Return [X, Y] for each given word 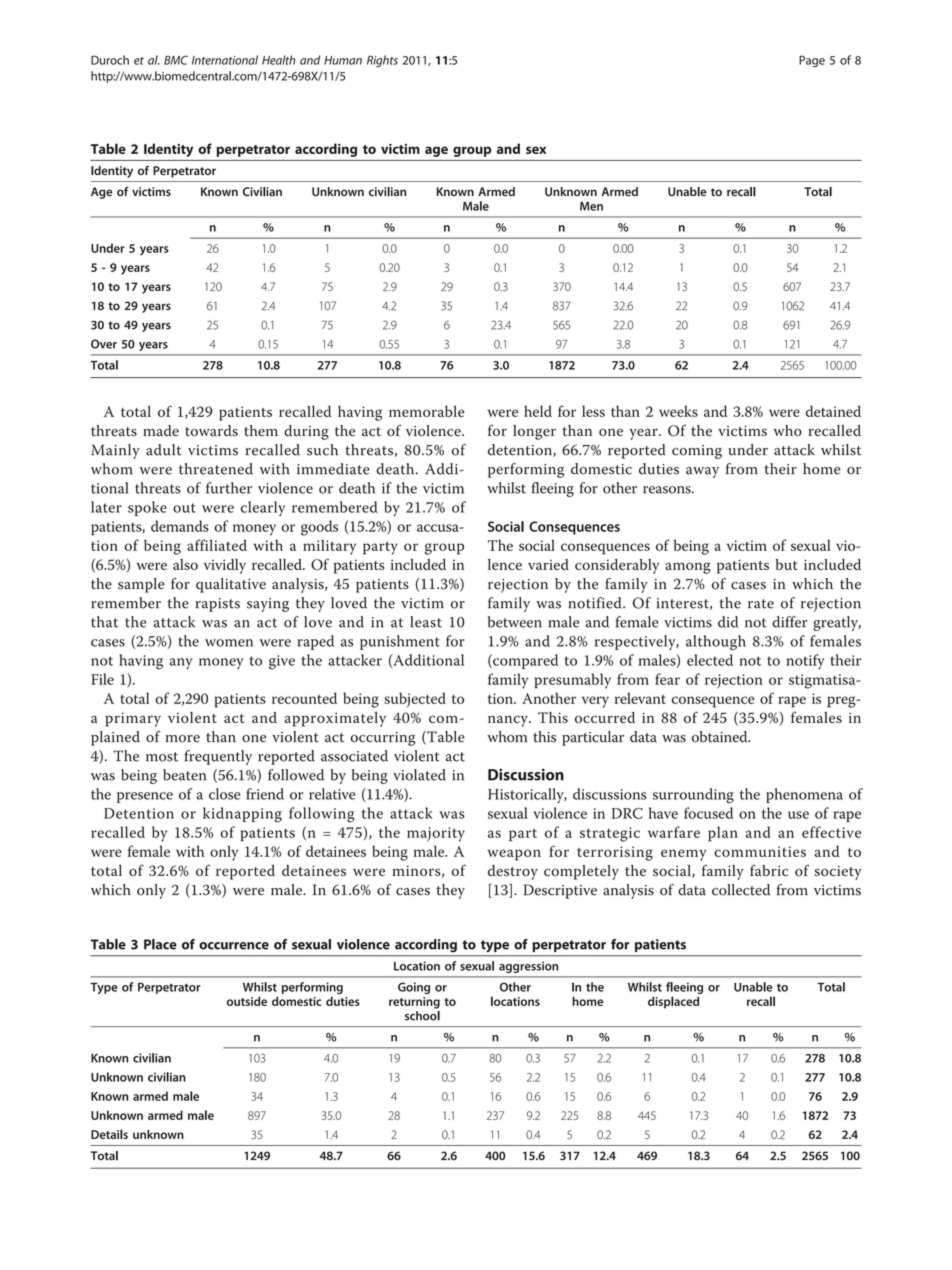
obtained [721, 737]
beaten [185, 775]
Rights [382, 61]
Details [109, 1134]
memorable [427, 411]
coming [697, 452]
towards [211, 431]
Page [812, 61]
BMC [176, 60]
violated [419, 775]
